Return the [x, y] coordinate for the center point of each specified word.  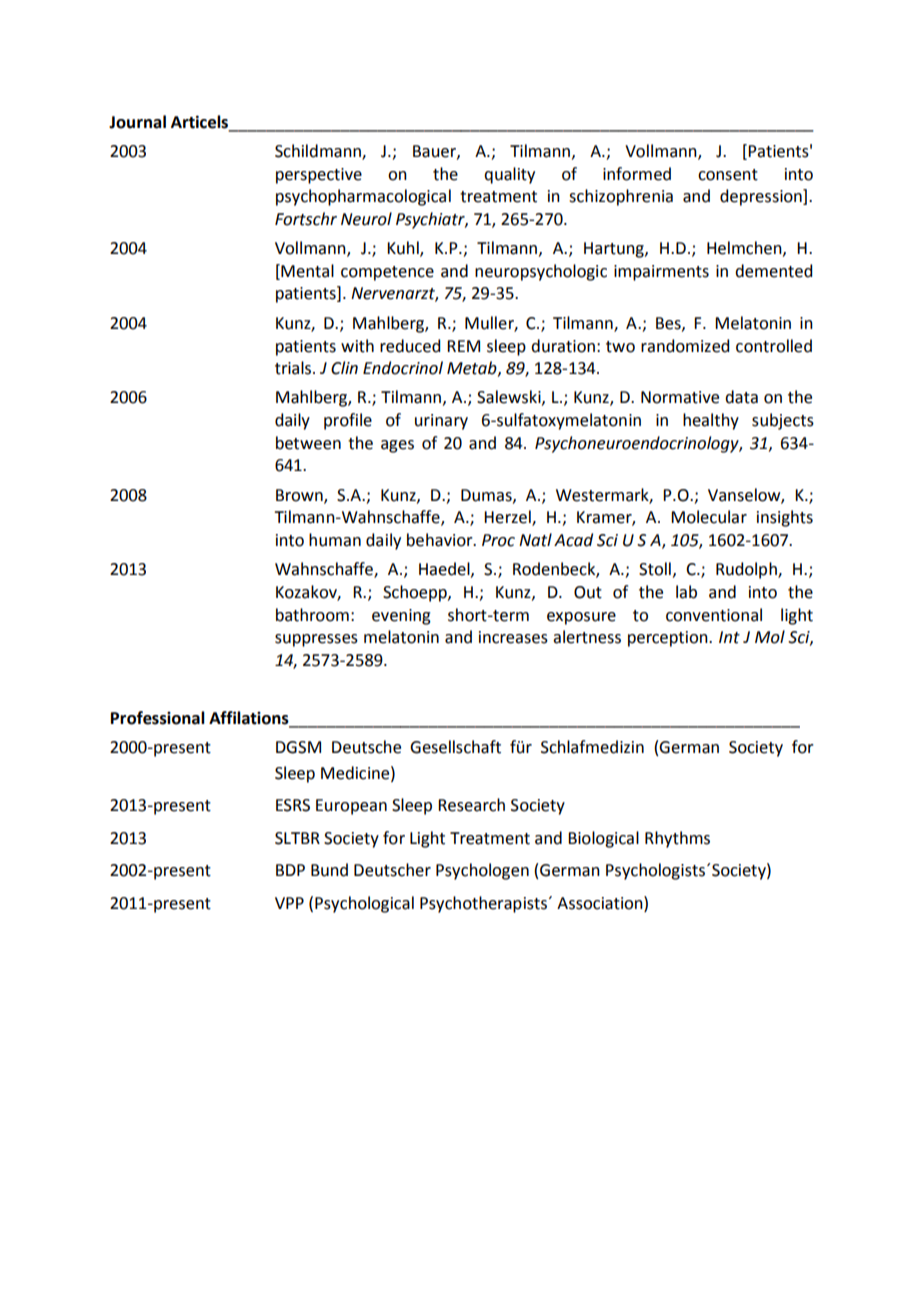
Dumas [487, 496]
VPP [289, 903]
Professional [158, 718]
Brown [300, 496]
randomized [685, 346]
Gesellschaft [455, 747]
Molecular [709, 517]
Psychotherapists [485, 904]
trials [293, 368]
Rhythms [677, 839]
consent [728, 175]
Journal [137, 122]
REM [463, 346]
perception [669, 639]
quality [509, 175]
